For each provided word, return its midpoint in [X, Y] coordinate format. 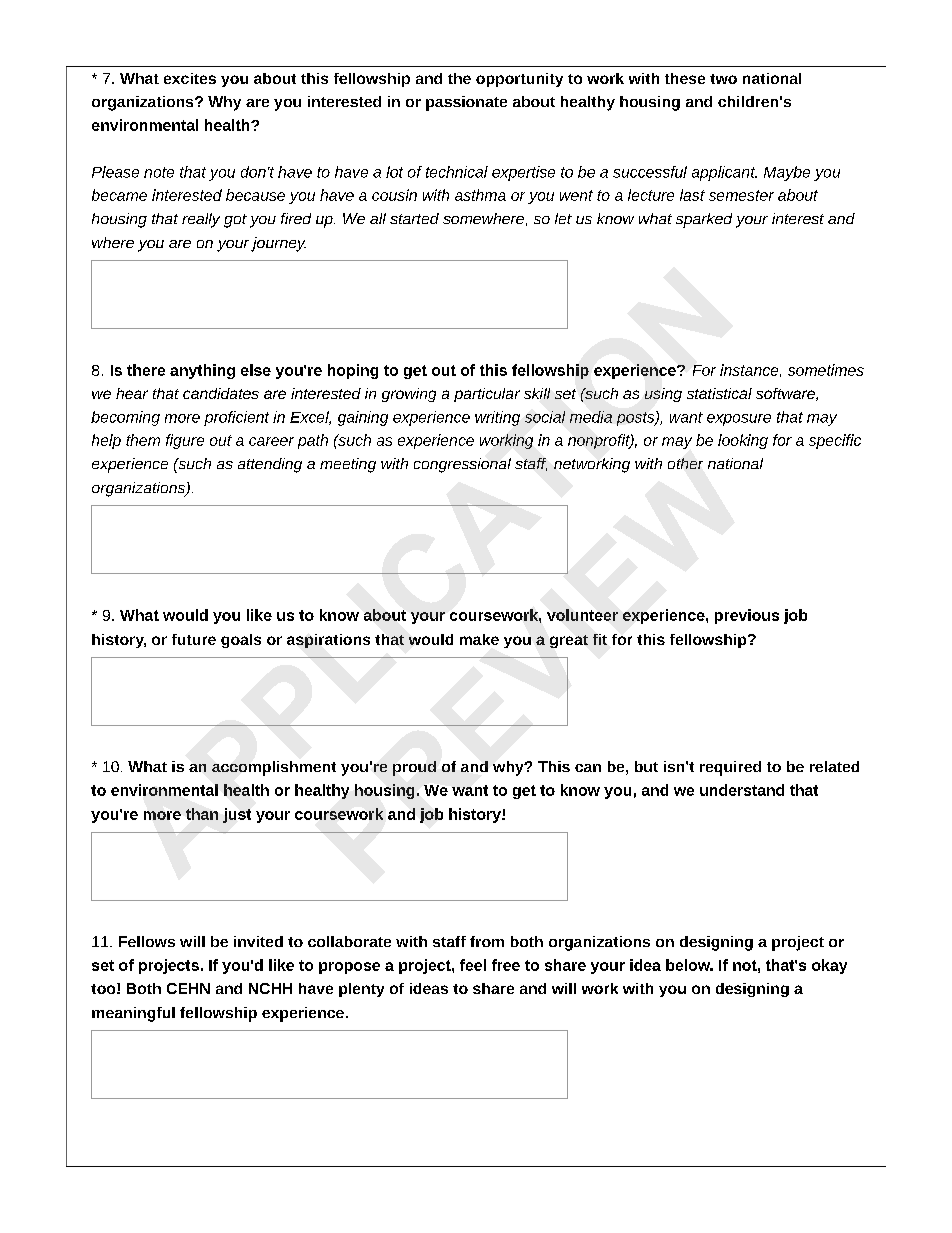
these [685, 78]
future [194, 639]
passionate [466, 103]
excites [190, 78]
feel [473, 965]
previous [747, 616]
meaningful [133, 1014]
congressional [462, 465]
